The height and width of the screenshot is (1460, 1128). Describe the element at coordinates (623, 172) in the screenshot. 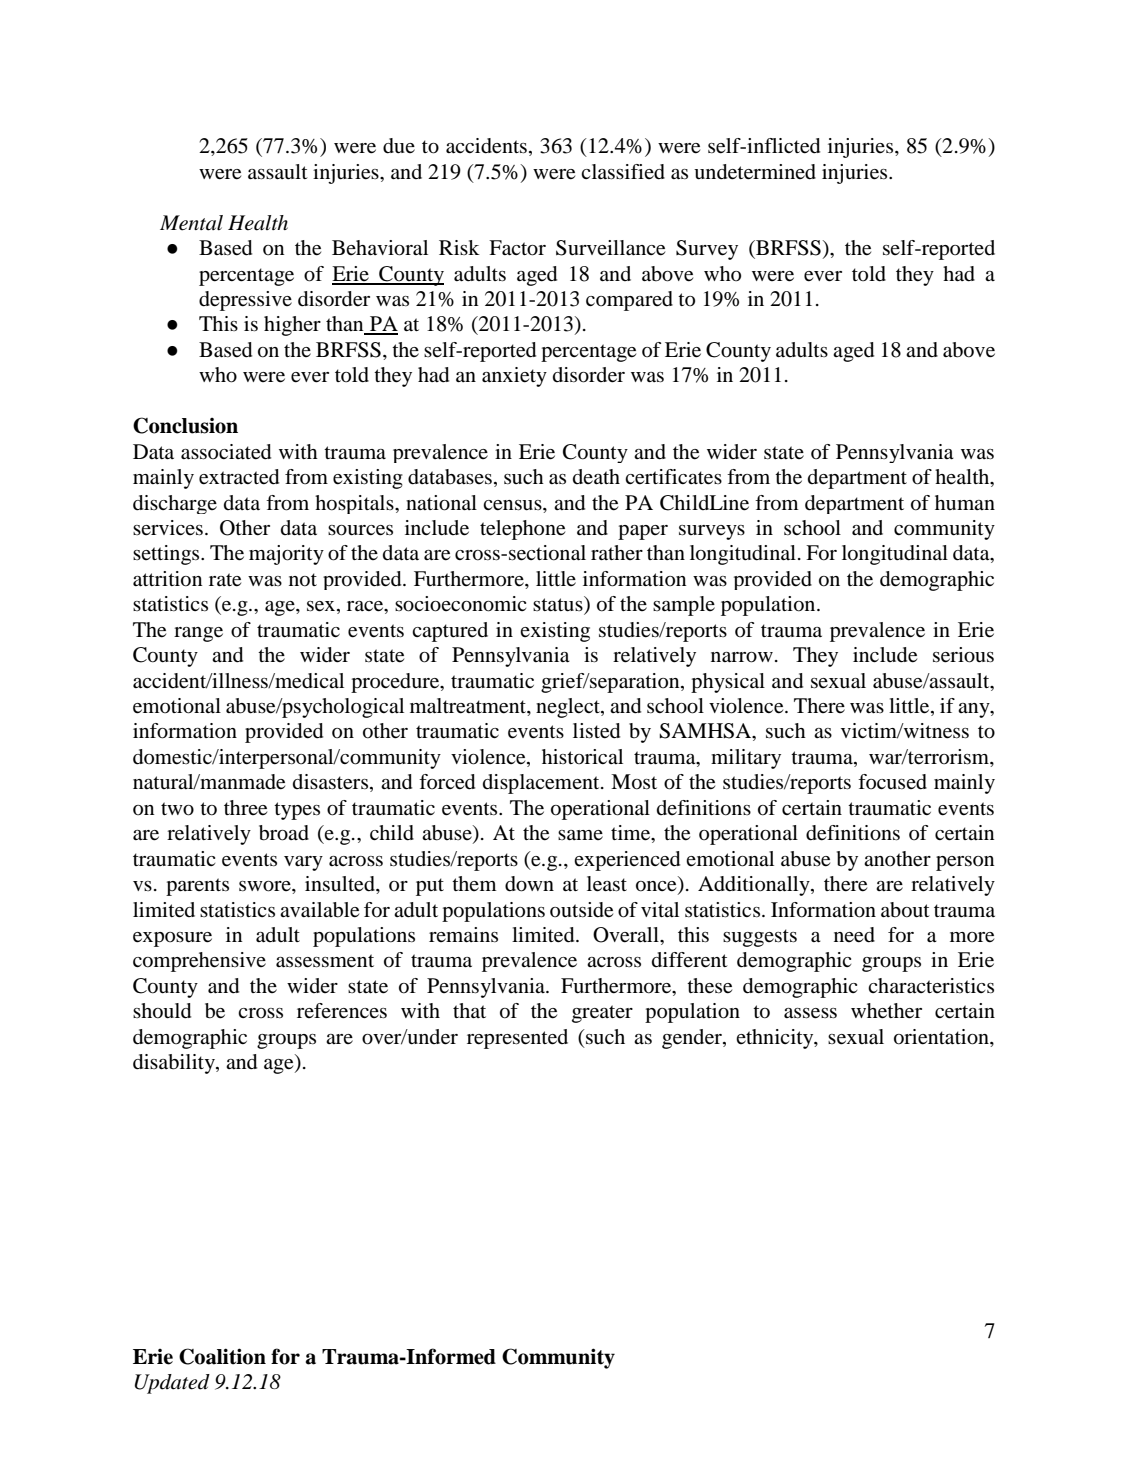

I see `classified` at that location.
